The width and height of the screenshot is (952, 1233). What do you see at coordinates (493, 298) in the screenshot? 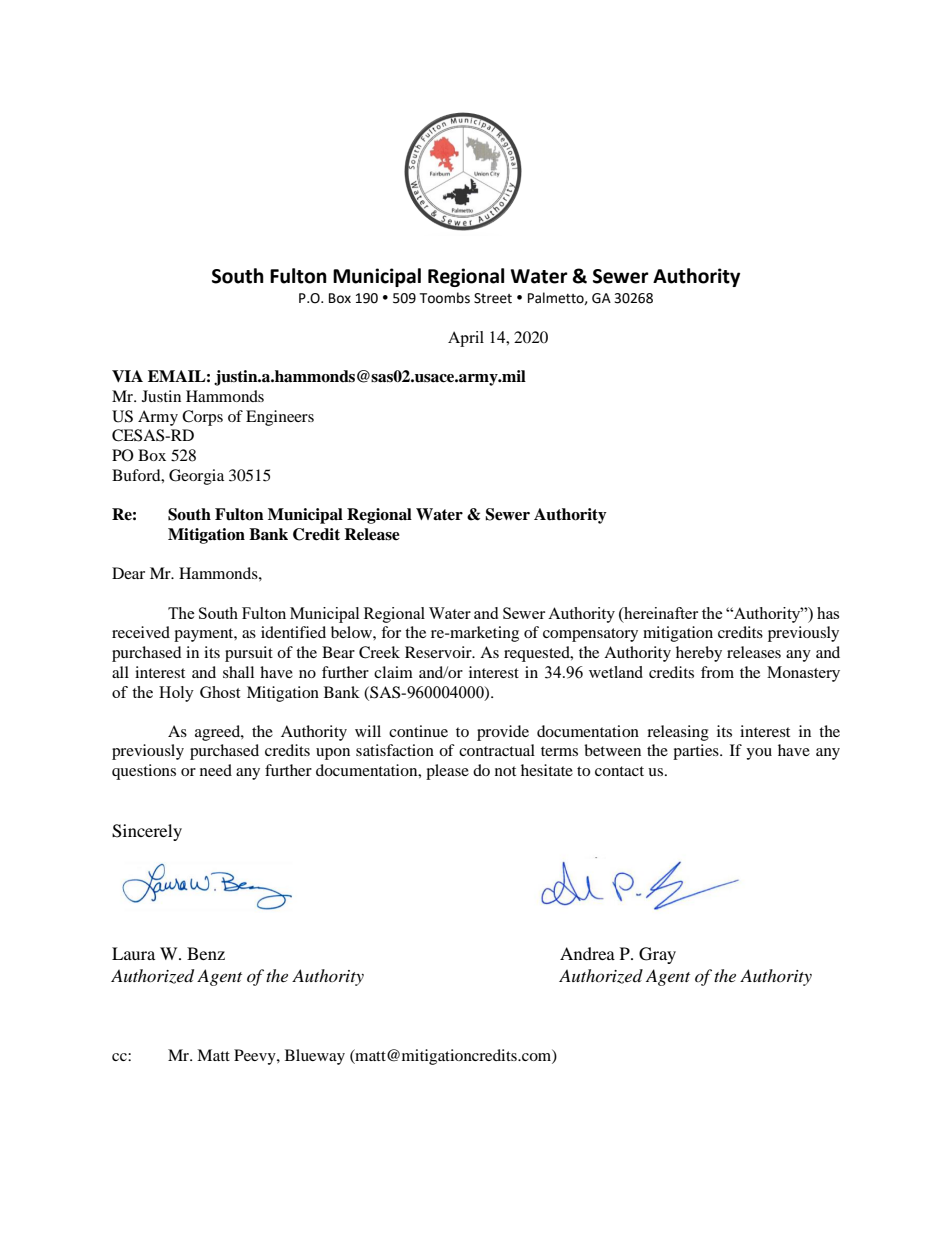
I see `Street` at bounding box center [493, 298].
